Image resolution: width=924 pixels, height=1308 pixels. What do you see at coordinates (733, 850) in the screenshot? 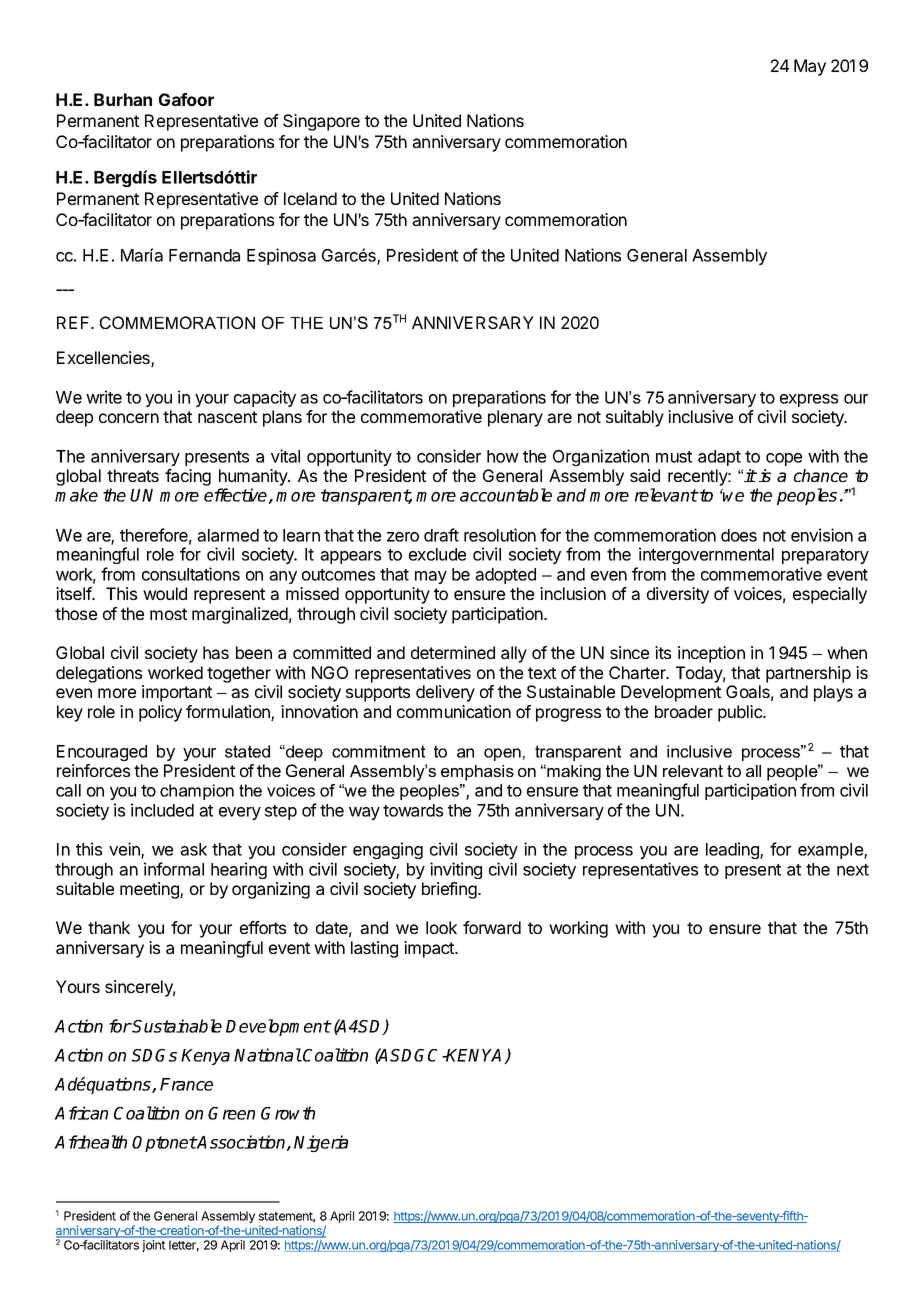
I see `leading` at bounding box center [733, 850].
